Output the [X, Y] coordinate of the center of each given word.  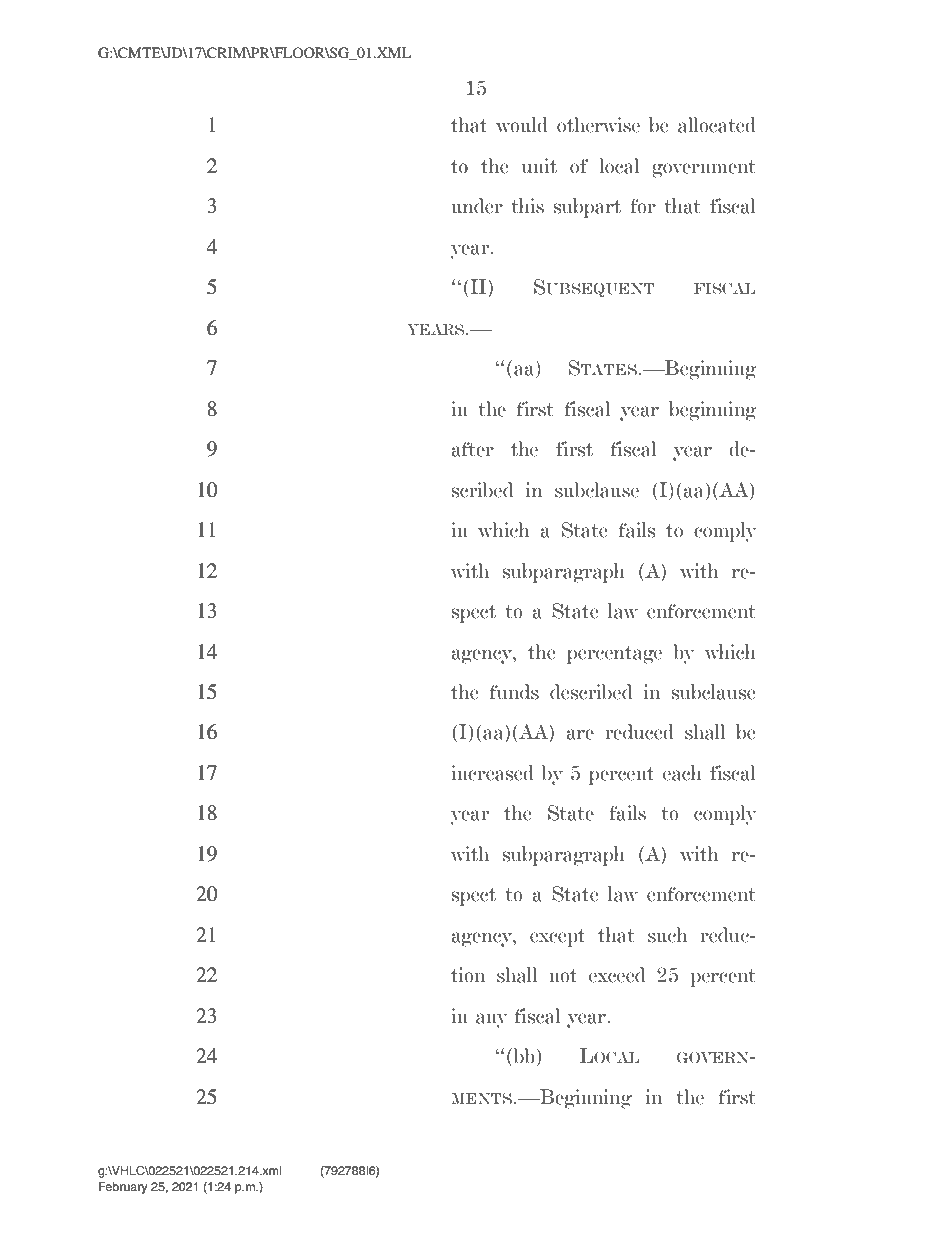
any [492, 1020]
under [477, 206]
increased [493, 773]
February [123, 1188]
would [522, 125]
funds [514, 692]
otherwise [598, 125]
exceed [617, 975]
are [580, 734]
